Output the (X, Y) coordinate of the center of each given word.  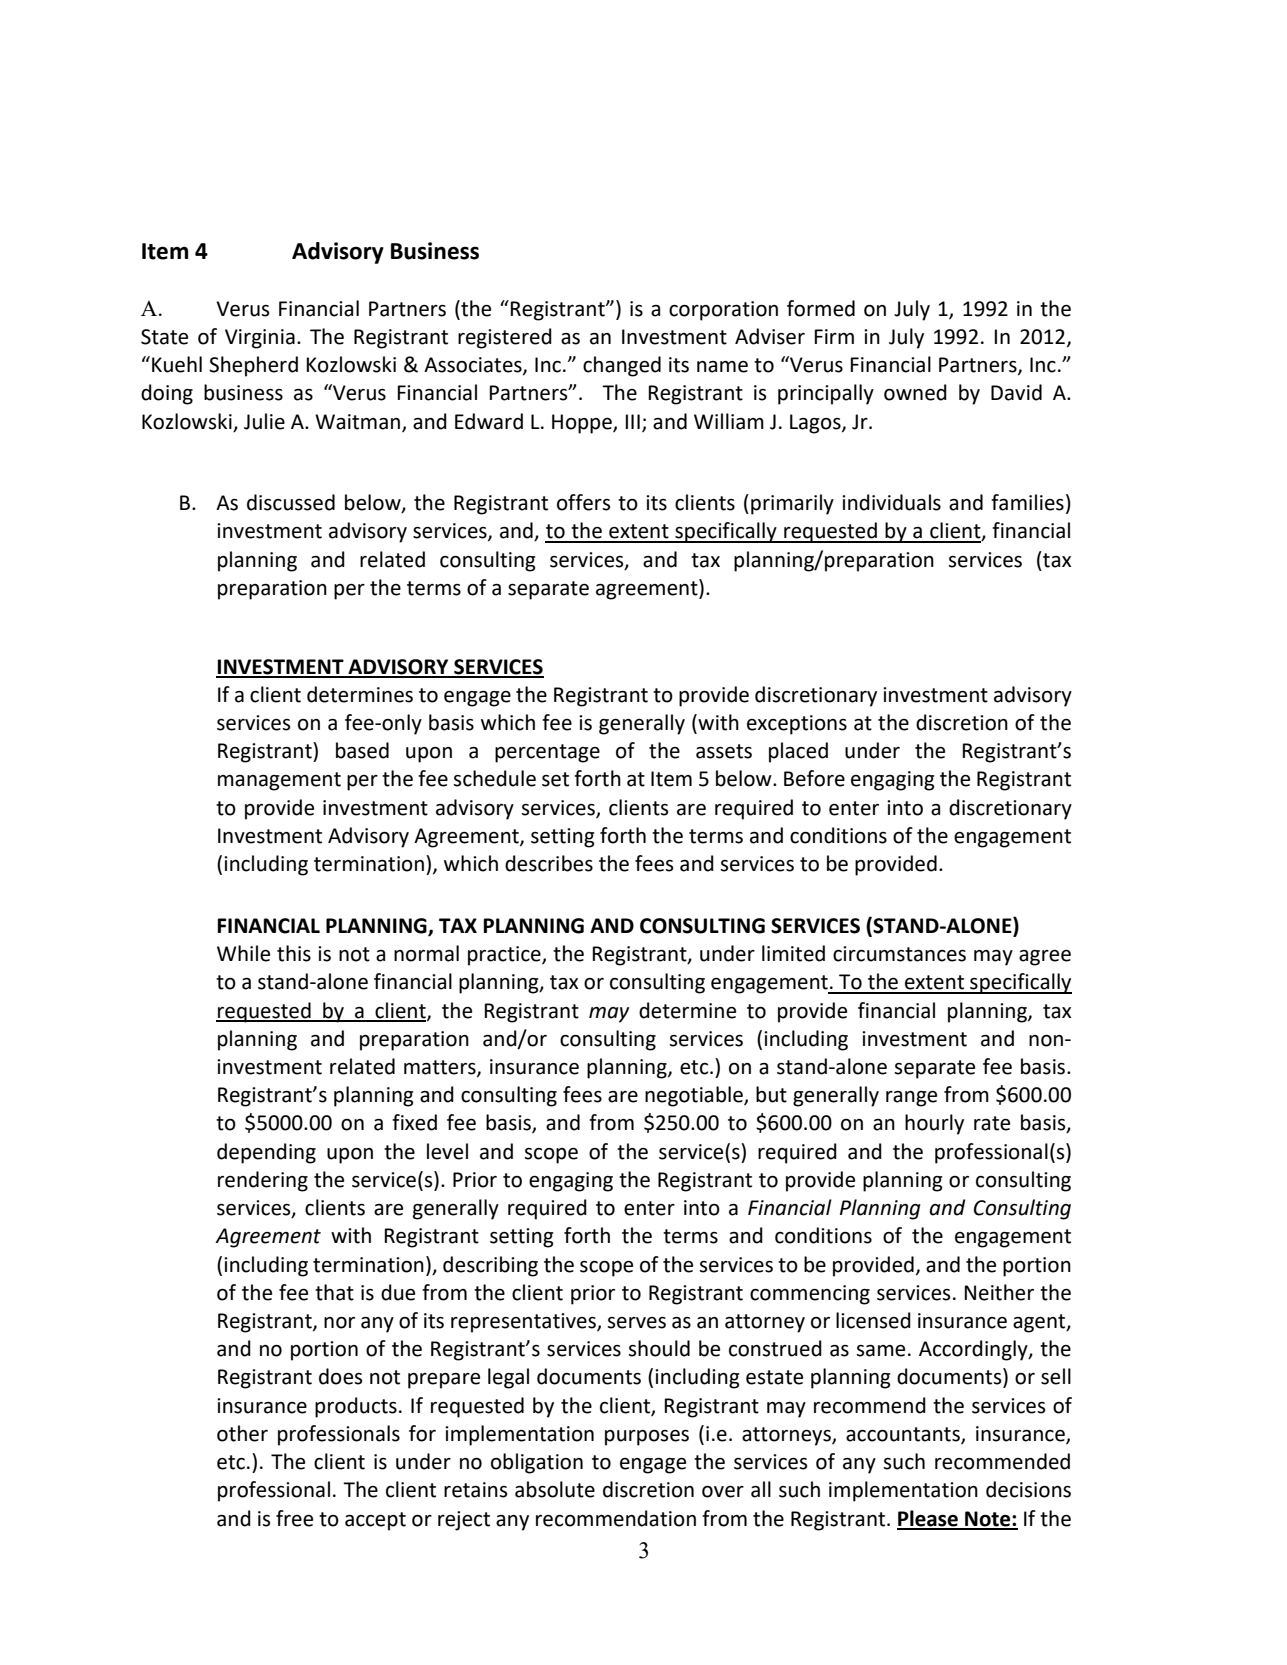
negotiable (695, 1096)
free (294, 1518)
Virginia (260, 339)
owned (915, 392)
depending (266, 1153)
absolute (555, 1489)
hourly (934, 1124)
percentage (547, 753)
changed (622, 366)
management (279, 781)
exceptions (797, 725)
